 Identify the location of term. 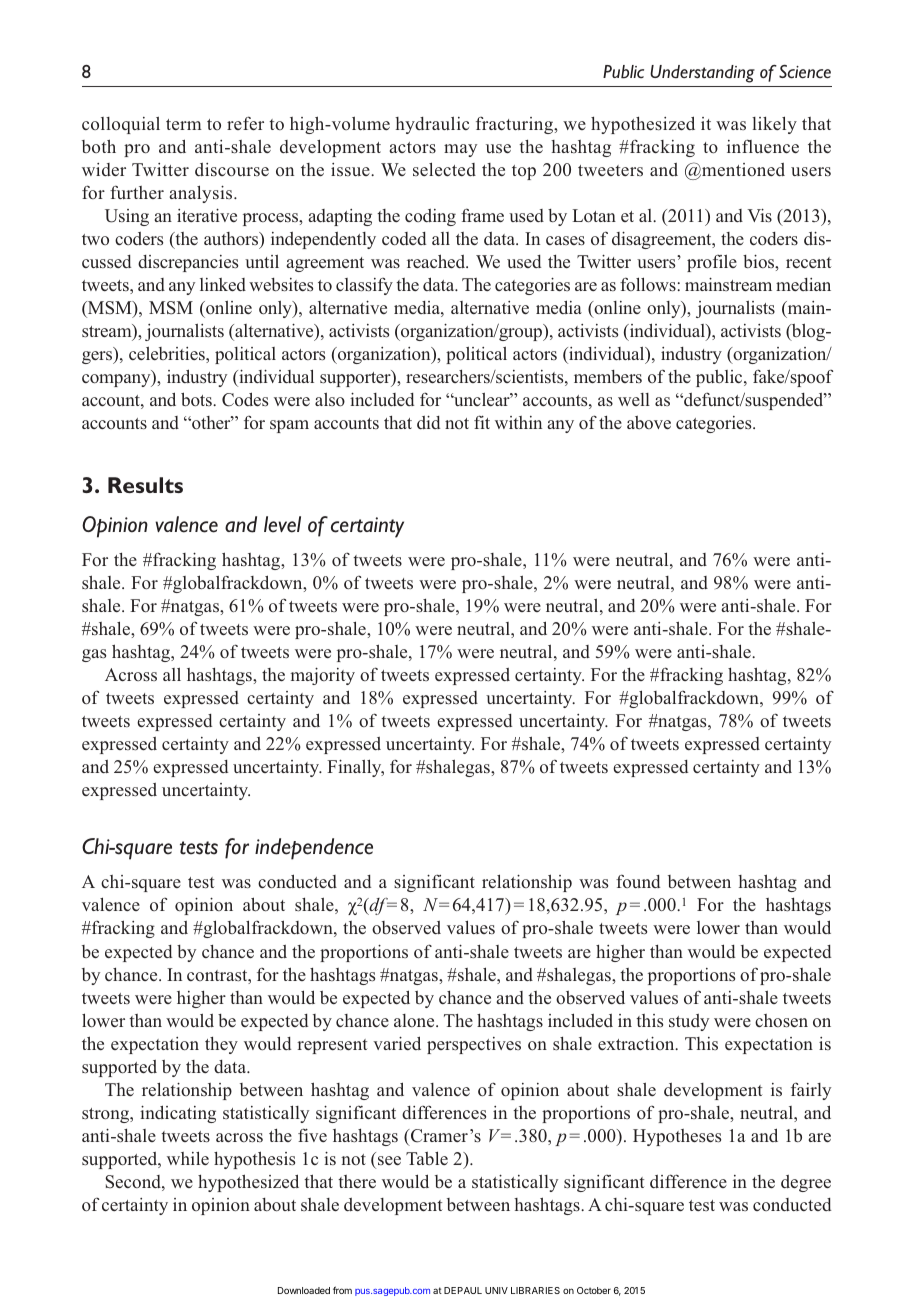
(184, 124).
